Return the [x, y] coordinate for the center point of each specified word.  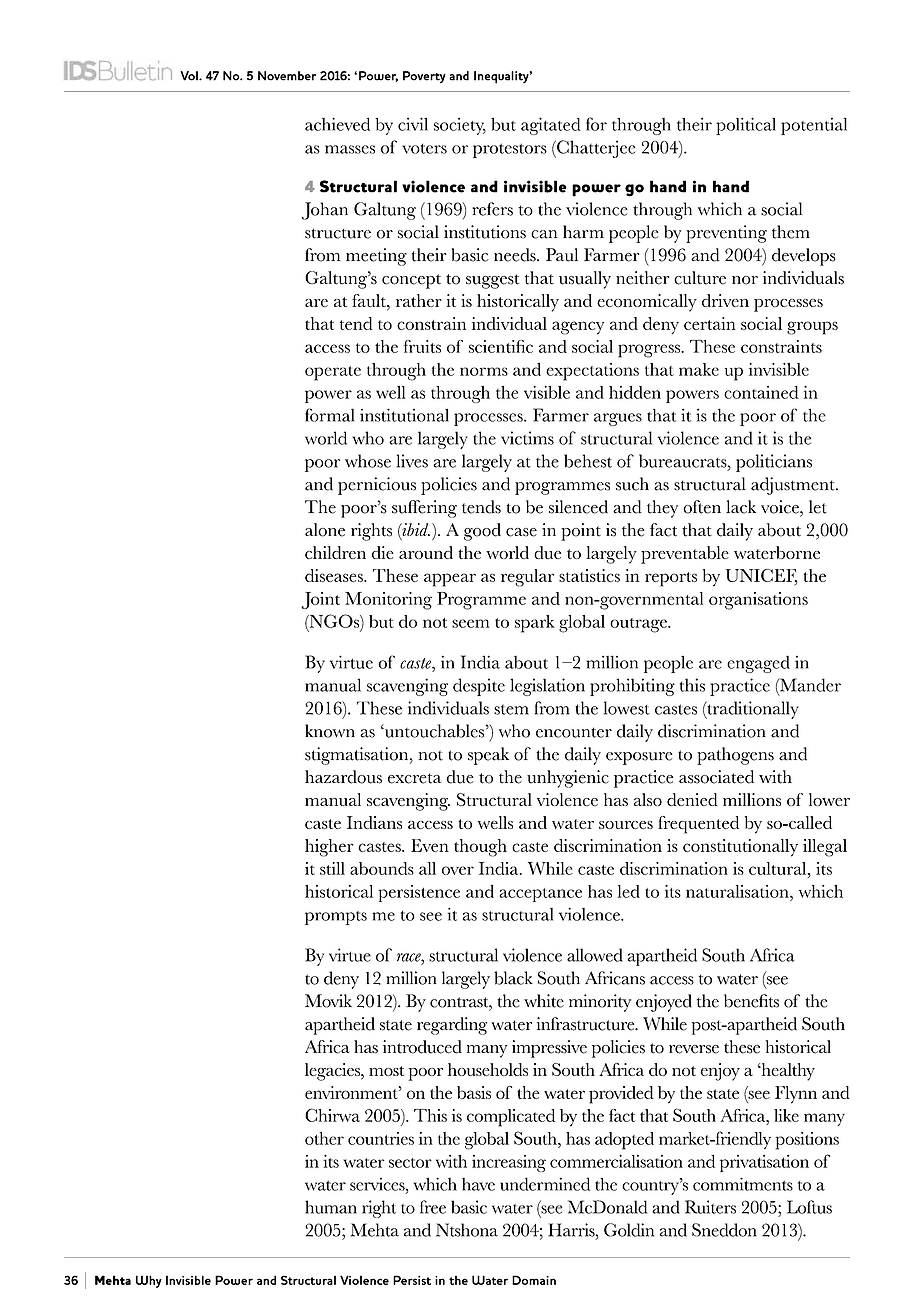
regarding [452, 1026]
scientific [501, 346]
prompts [336, 918]
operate [333, 373]
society [460, 126]
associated [716, 777]
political [746, 126]
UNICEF [761, 576]
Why [149, 1281]
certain [710, 323]
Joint [320, 600]
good [482, 532]
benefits [751, 1001]
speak [488, 756]
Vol [190, 76]
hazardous [343, 777]
